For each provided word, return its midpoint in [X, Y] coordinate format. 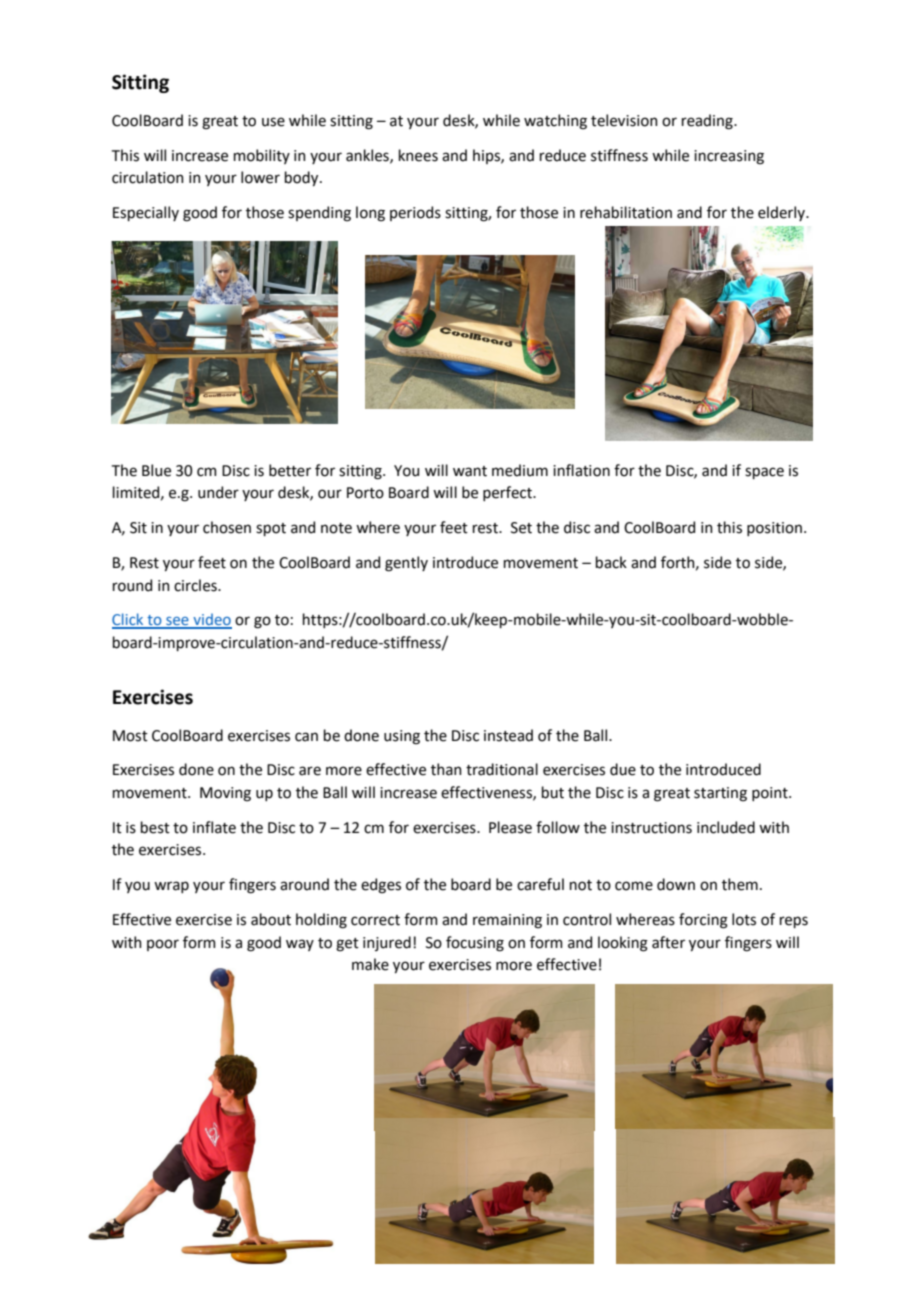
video [211, 620]
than [446, 769]
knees [418, 155]
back [611, 562]
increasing [729, 157]
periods [415, 213]
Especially [146, 213]
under [218, 492]
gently [406, 564]
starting [720, 794]
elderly [783, 213]
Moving [225, 794]
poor [163, 945]
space [764, 473]
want [470, 471]
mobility [262, 156]
